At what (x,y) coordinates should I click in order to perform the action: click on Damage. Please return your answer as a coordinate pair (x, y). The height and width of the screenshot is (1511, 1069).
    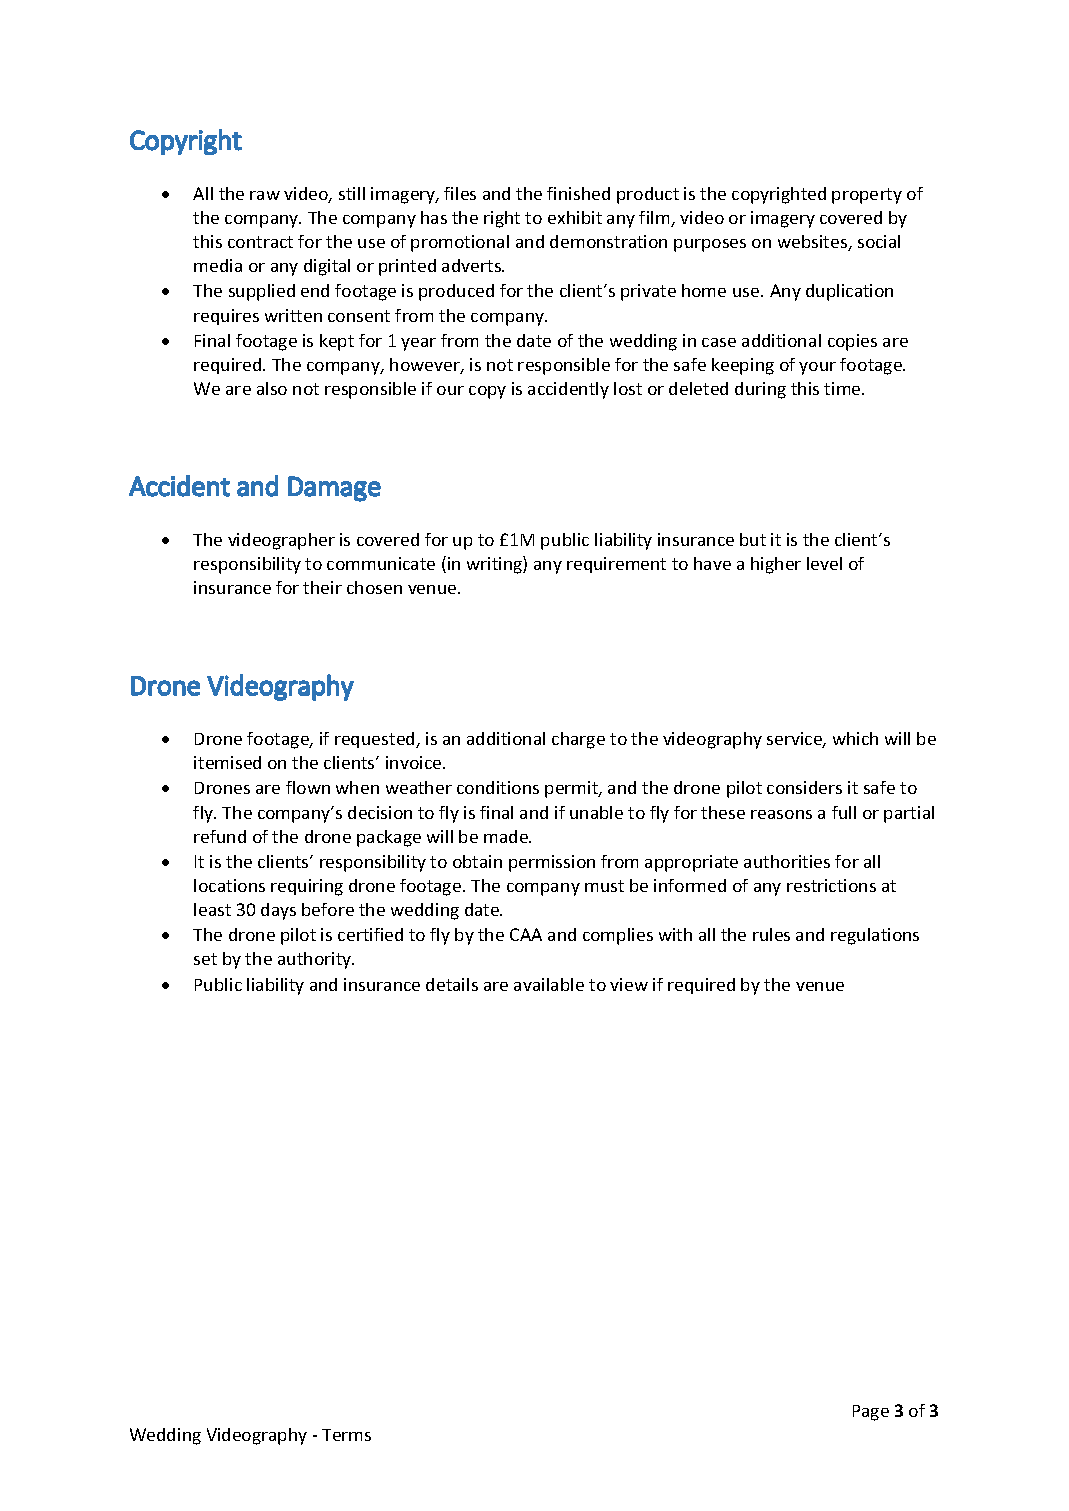
    Looking at the image, I should click on (334, 489).
